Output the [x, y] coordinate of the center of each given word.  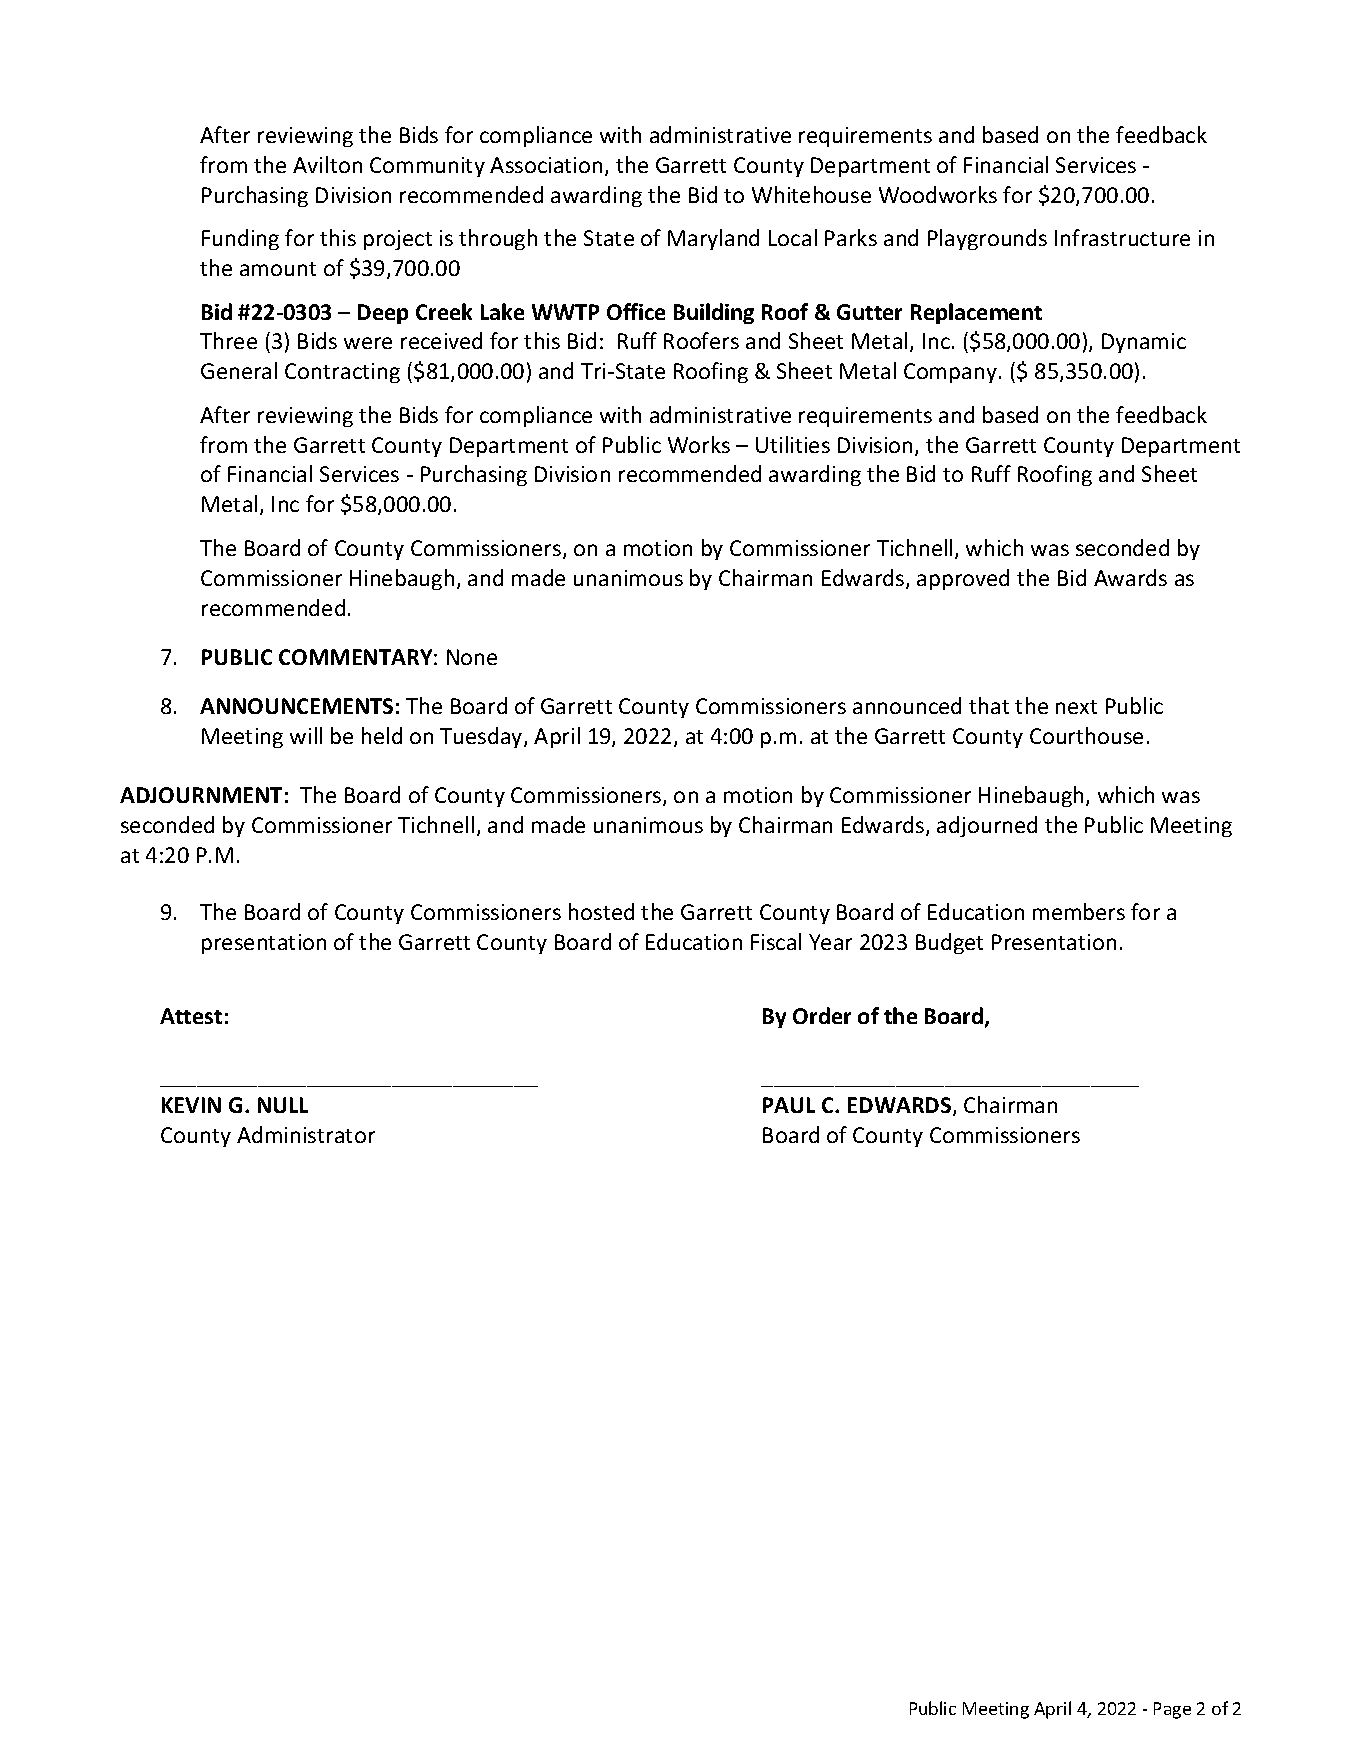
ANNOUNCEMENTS [296, 706]
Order [822, 1015]
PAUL [789, 1105]
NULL [283, 1105]
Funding [240, 239]
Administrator [306, 1134]
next [1076, 707]
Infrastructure [1122, 237]
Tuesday [482, 737]
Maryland [713, 239]
